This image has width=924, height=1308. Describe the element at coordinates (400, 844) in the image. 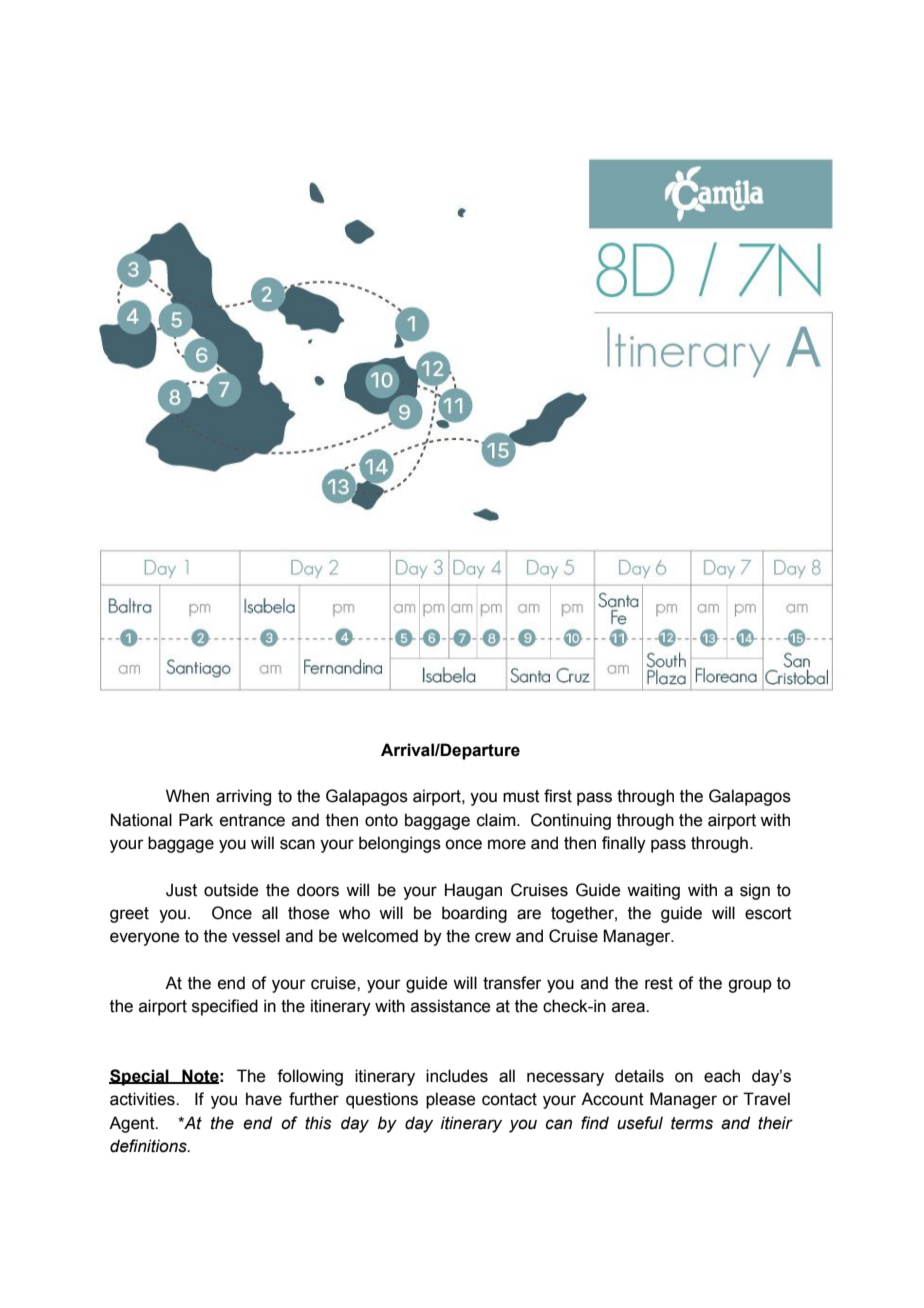

I see `belongings` at that location.
